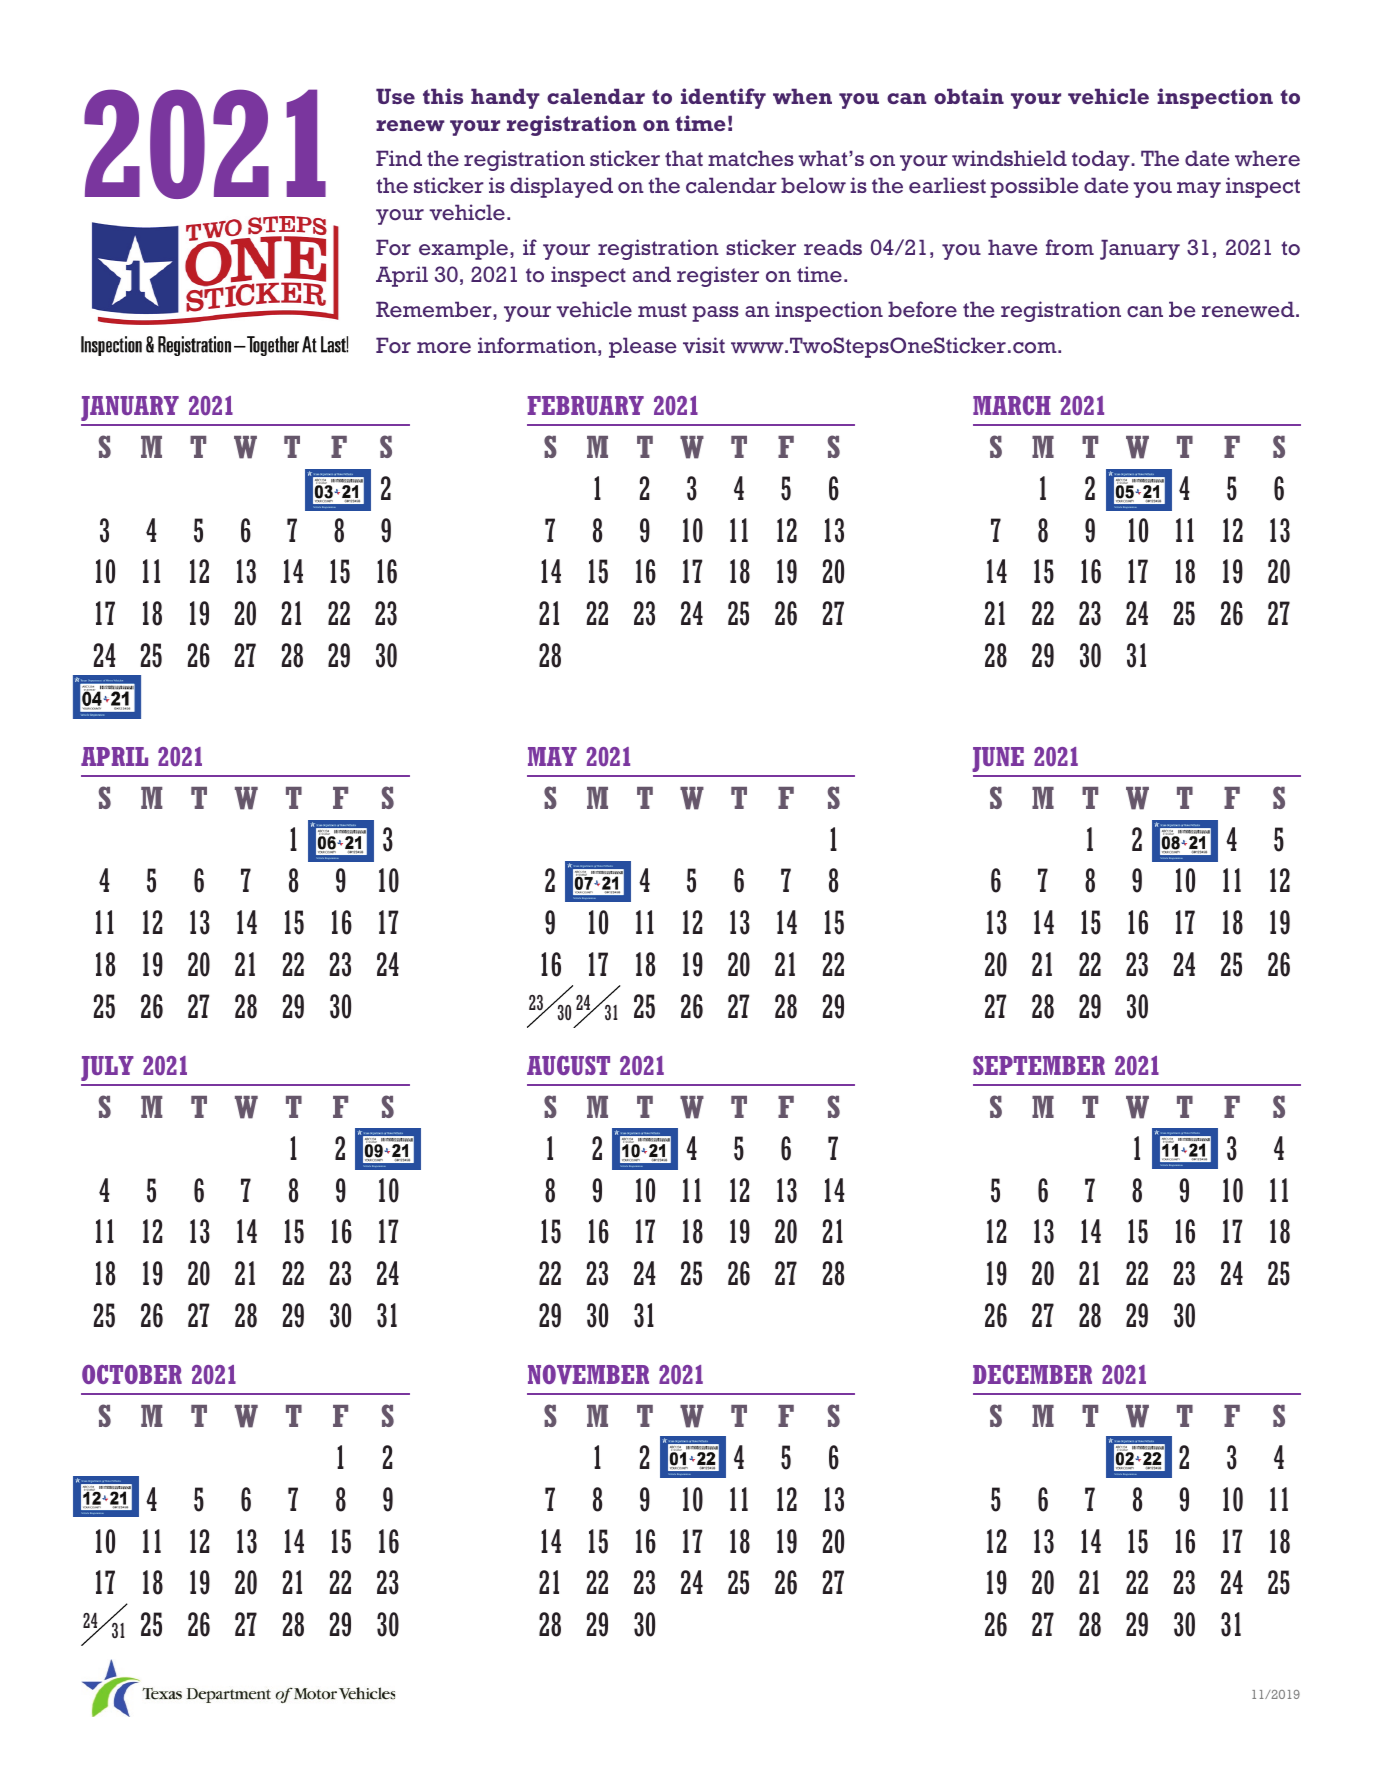 This page has height=1789, width=1382. I want to click on that, so click(684, 158).
